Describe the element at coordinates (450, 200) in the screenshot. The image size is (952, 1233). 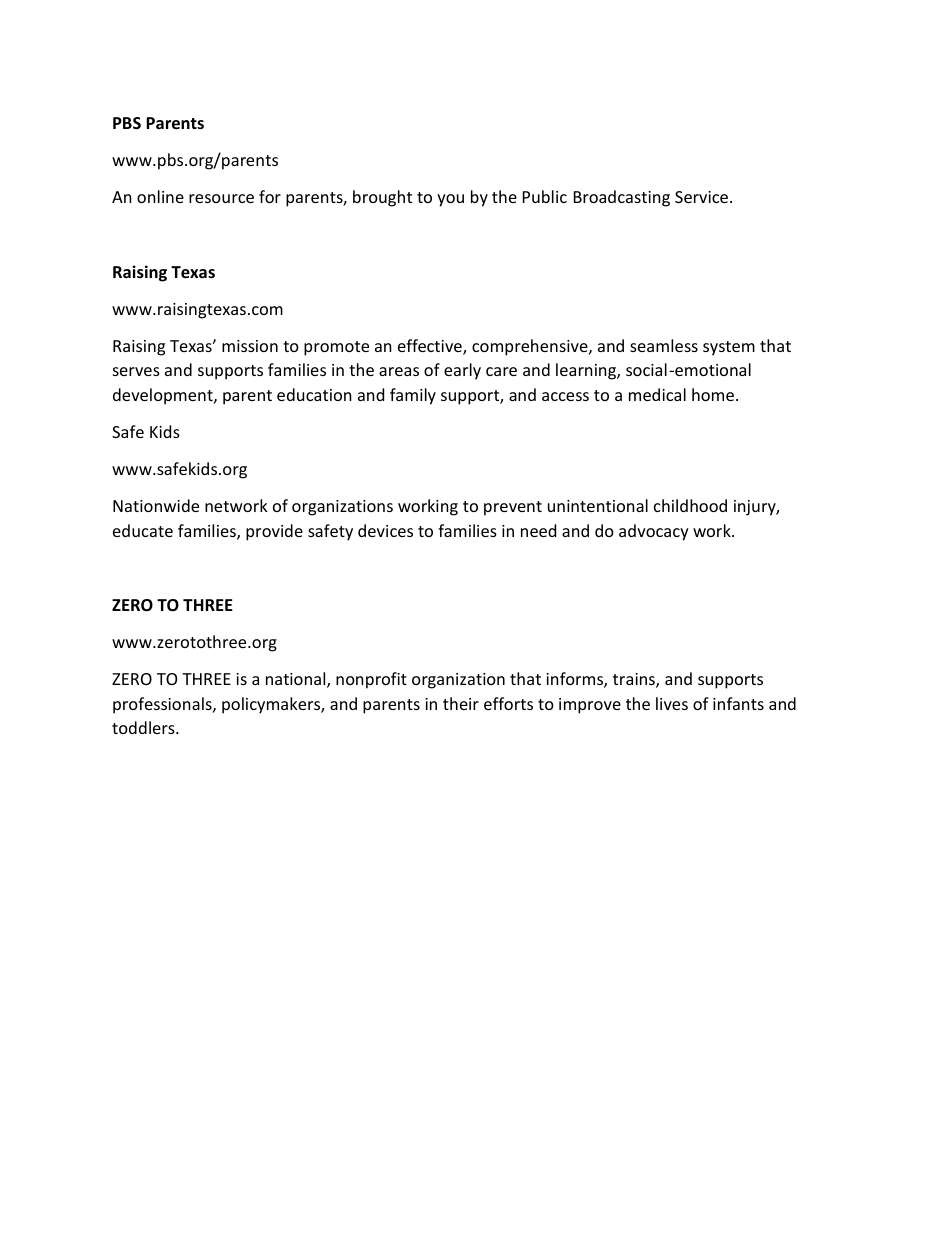
I see `you` at that location.
